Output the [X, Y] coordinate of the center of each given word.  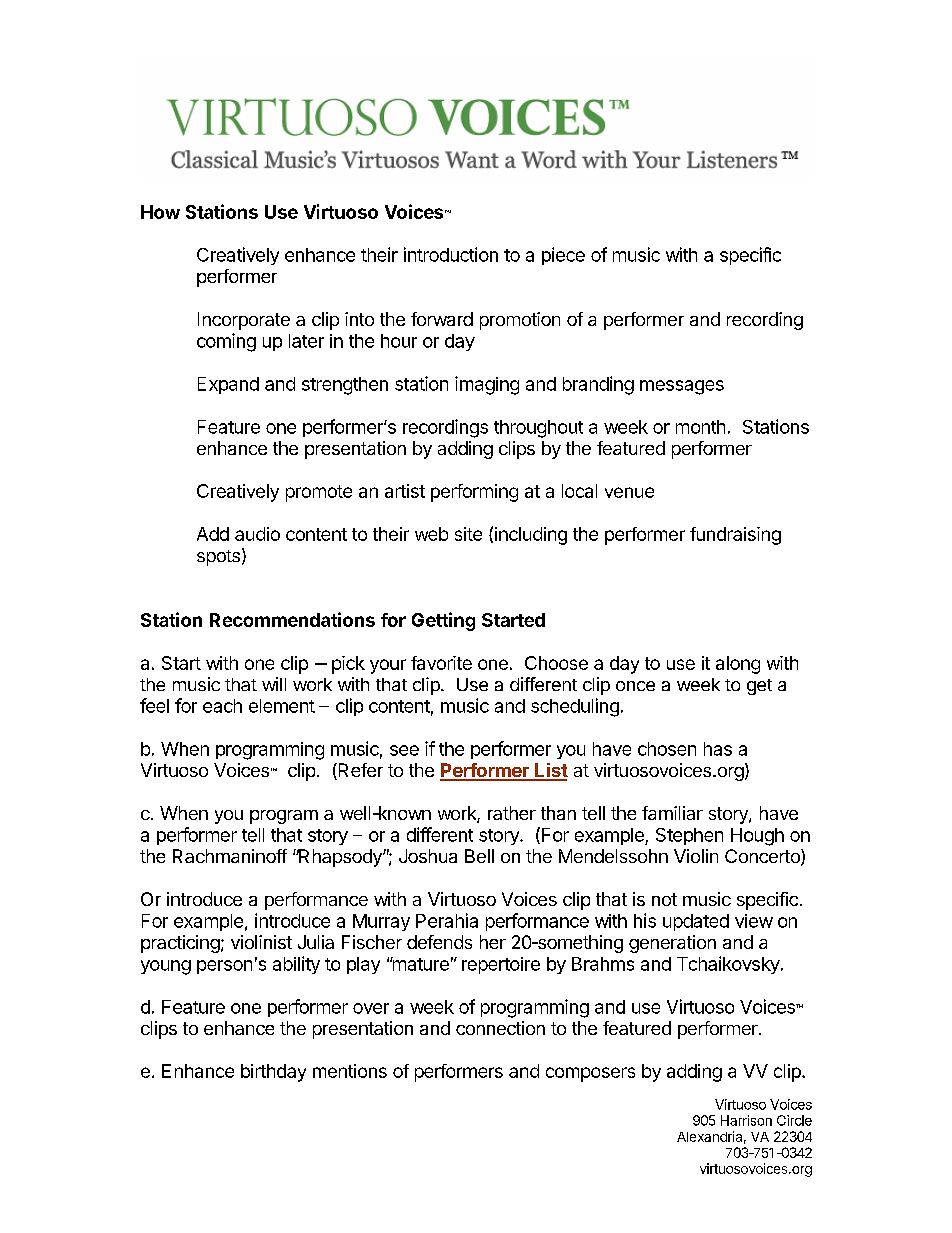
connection [500, 1028]
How [160, 212]
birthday [273, 1073]
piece [563, 256]
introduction [451, 254]
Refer [359, 771]
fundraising [735, 536]
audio [257, 534]
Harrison [746, 1120]
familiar [672, 813]
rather [512, 813]
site [468, 534]
